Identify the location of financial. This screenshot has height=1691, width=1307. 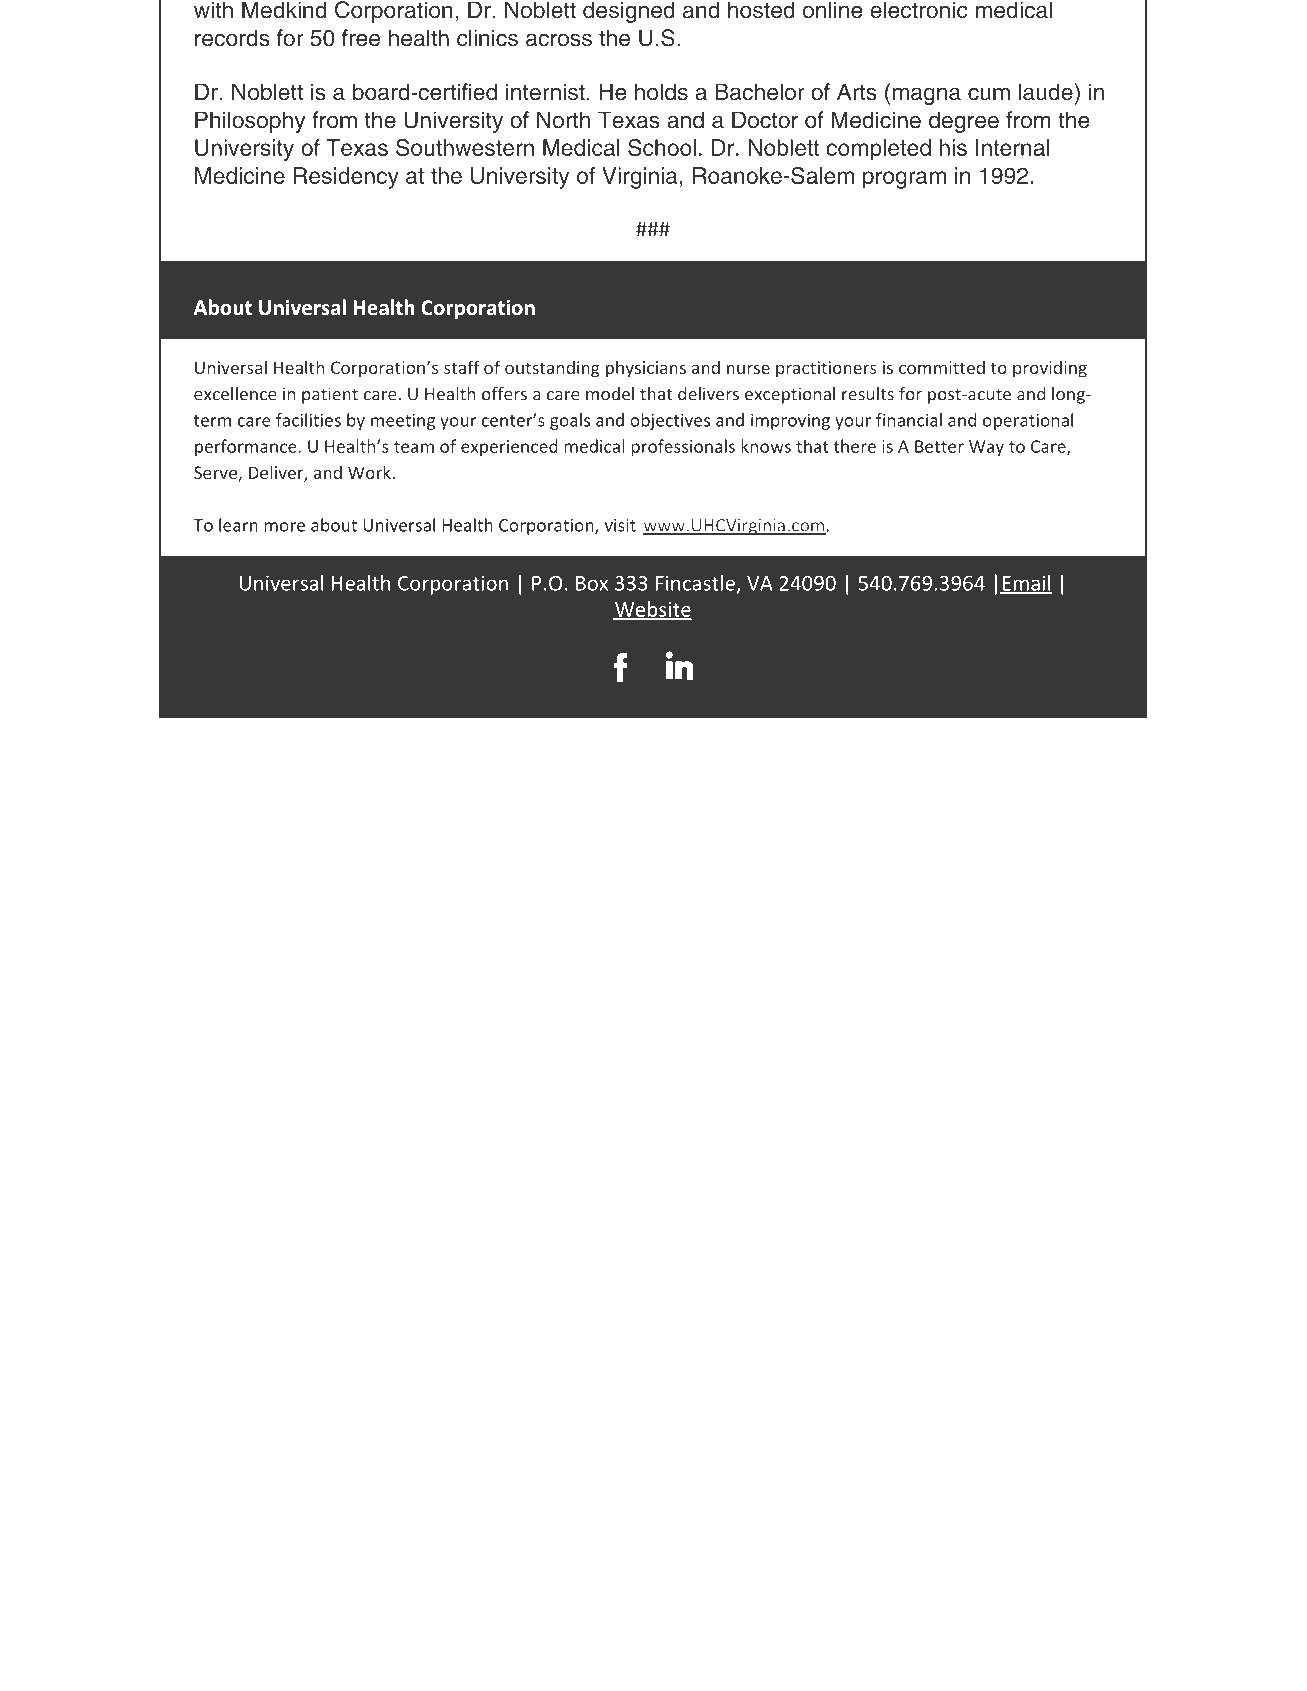
(909, 420).
